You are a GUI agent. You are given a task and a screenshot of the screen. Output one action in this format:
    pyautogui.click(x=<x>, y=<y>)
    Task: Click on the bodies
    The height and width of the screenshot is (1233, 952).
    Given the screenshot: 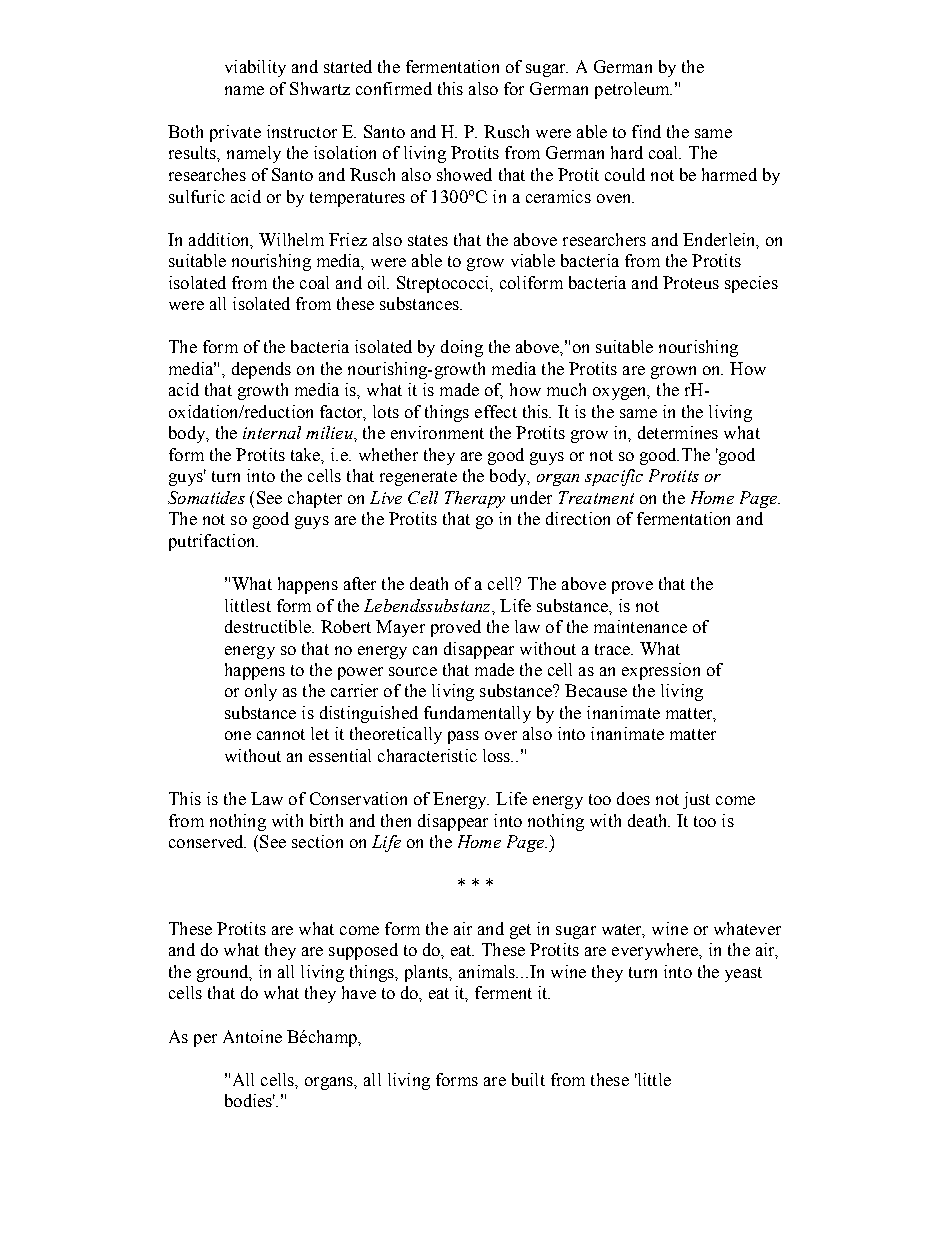 What is the action you would take?
    pyautogui.click(x=250, y=1100)
